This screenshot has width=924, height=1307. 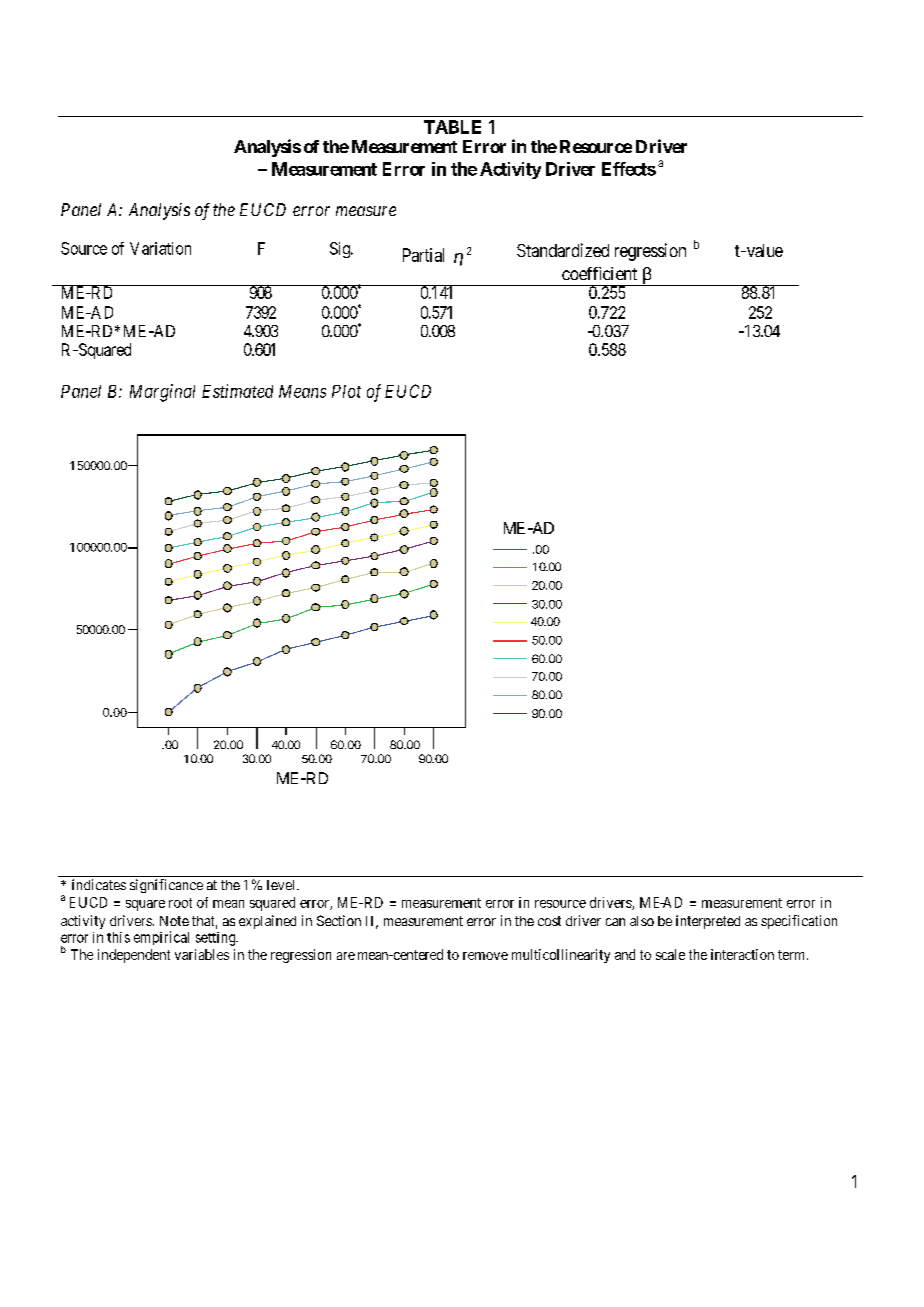 I want to click on TABLE, so click(x=452, y=127).
